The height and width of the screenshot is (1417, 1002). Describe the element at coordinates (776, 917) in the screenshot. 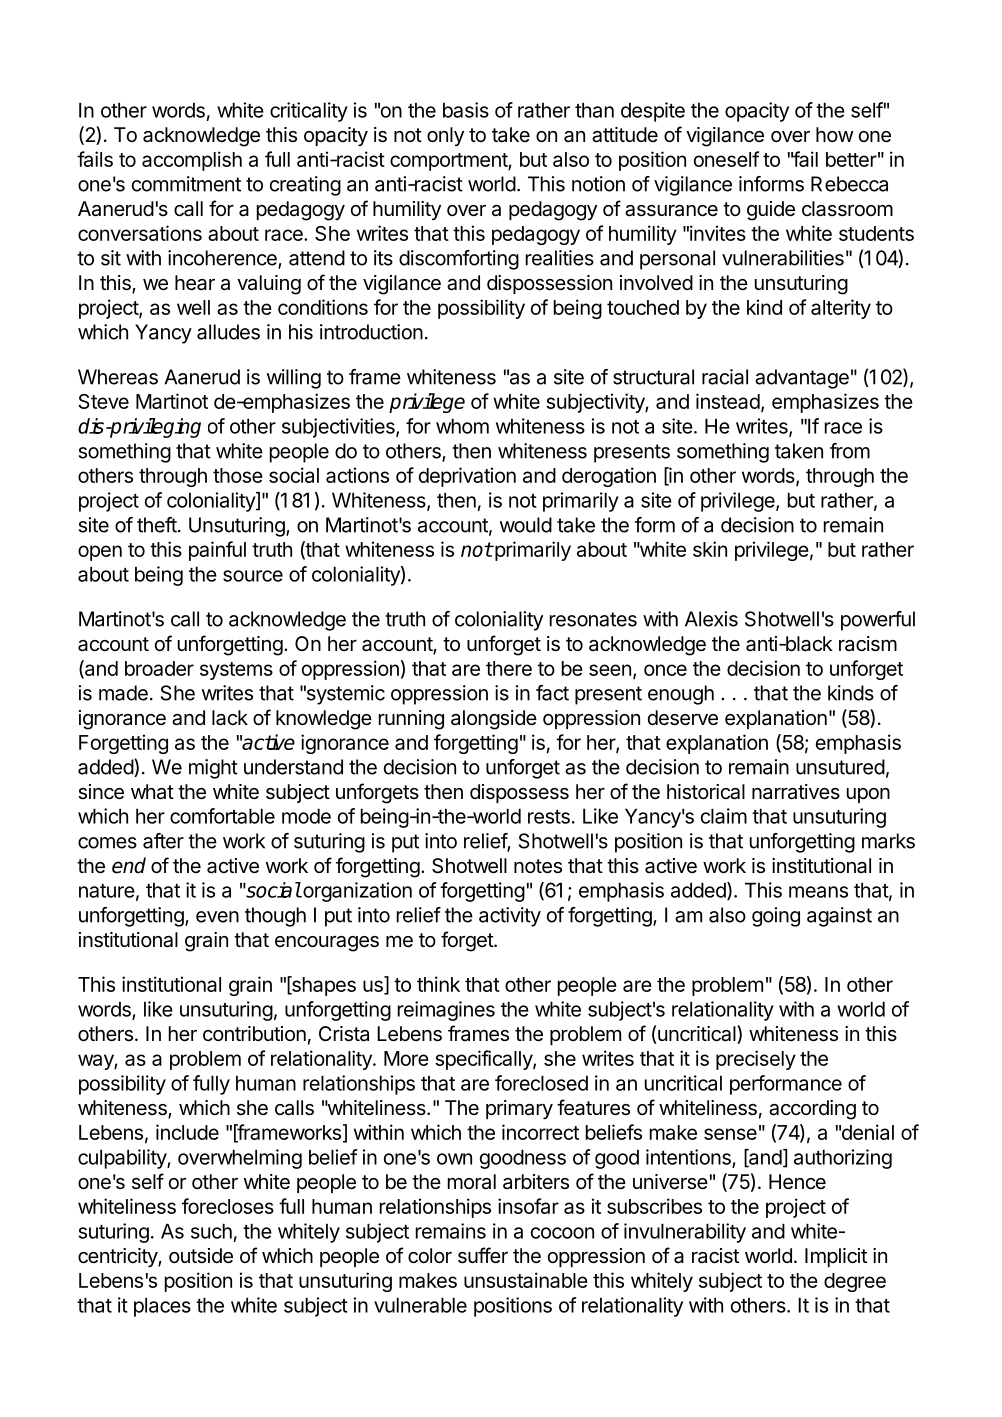

I see `going` at that location.
